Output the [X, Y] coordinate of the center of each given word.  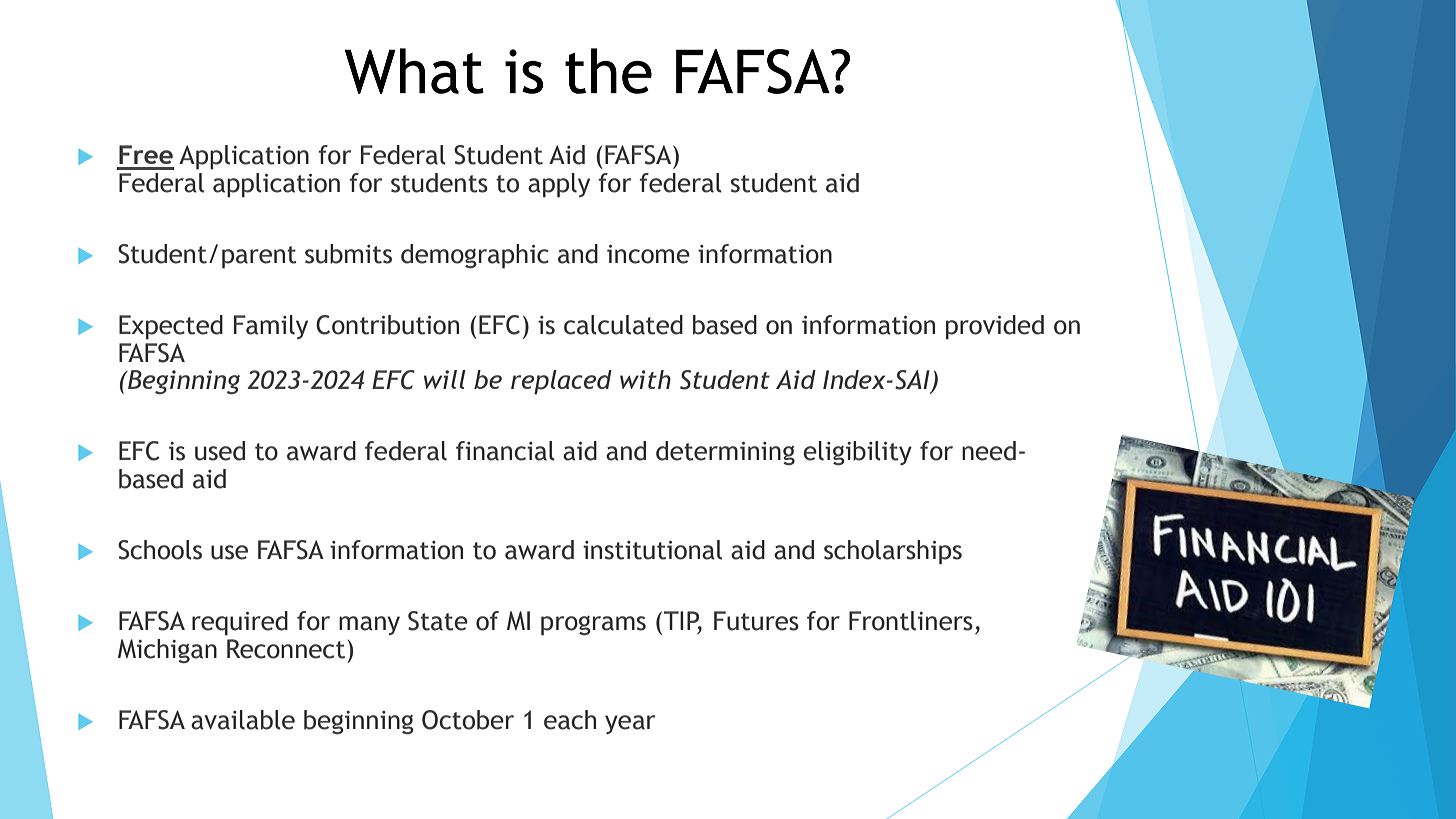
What [414, 71]
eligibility [857, 453]
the [608, 71]
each [570, 720]
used [220, 451]
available [243, 720]
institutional [652, 550]
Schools [160, 550]
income [648, 254]
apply [559, 185]
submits [348, 254]
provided [995, 327]
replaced [561, 382]
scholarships [893, 552]
